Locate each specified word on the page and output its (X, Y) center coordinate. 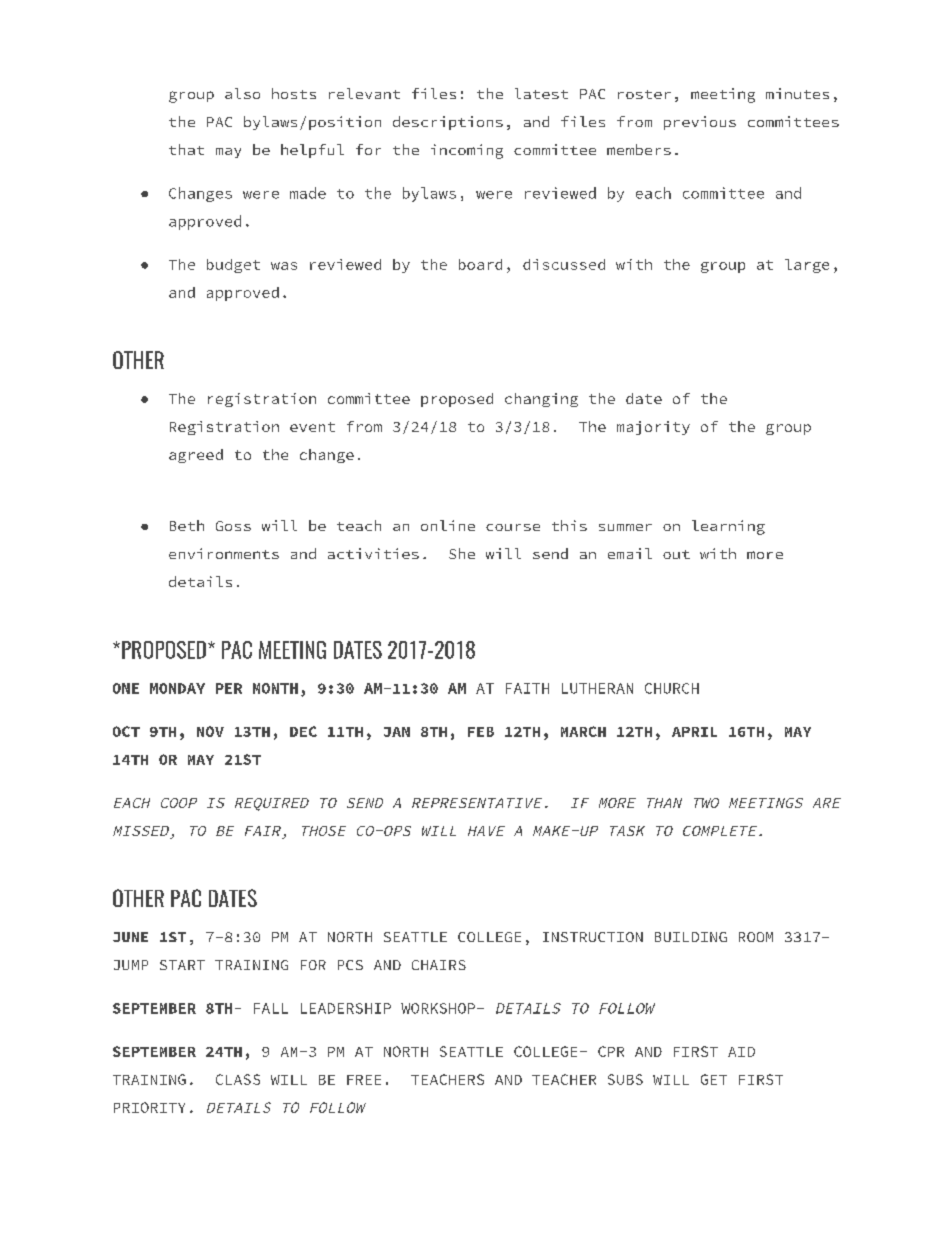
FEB (481, 732)
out (676, 554)
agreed (196, 456)
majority (653, 428)
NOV (210, 731)
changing (541, 400)
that (186, 149)
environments (224, 553)
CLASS (238, 1079)
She (462, 553)
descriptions (448, 123)
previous (700, 123)
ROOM (756, 937)
